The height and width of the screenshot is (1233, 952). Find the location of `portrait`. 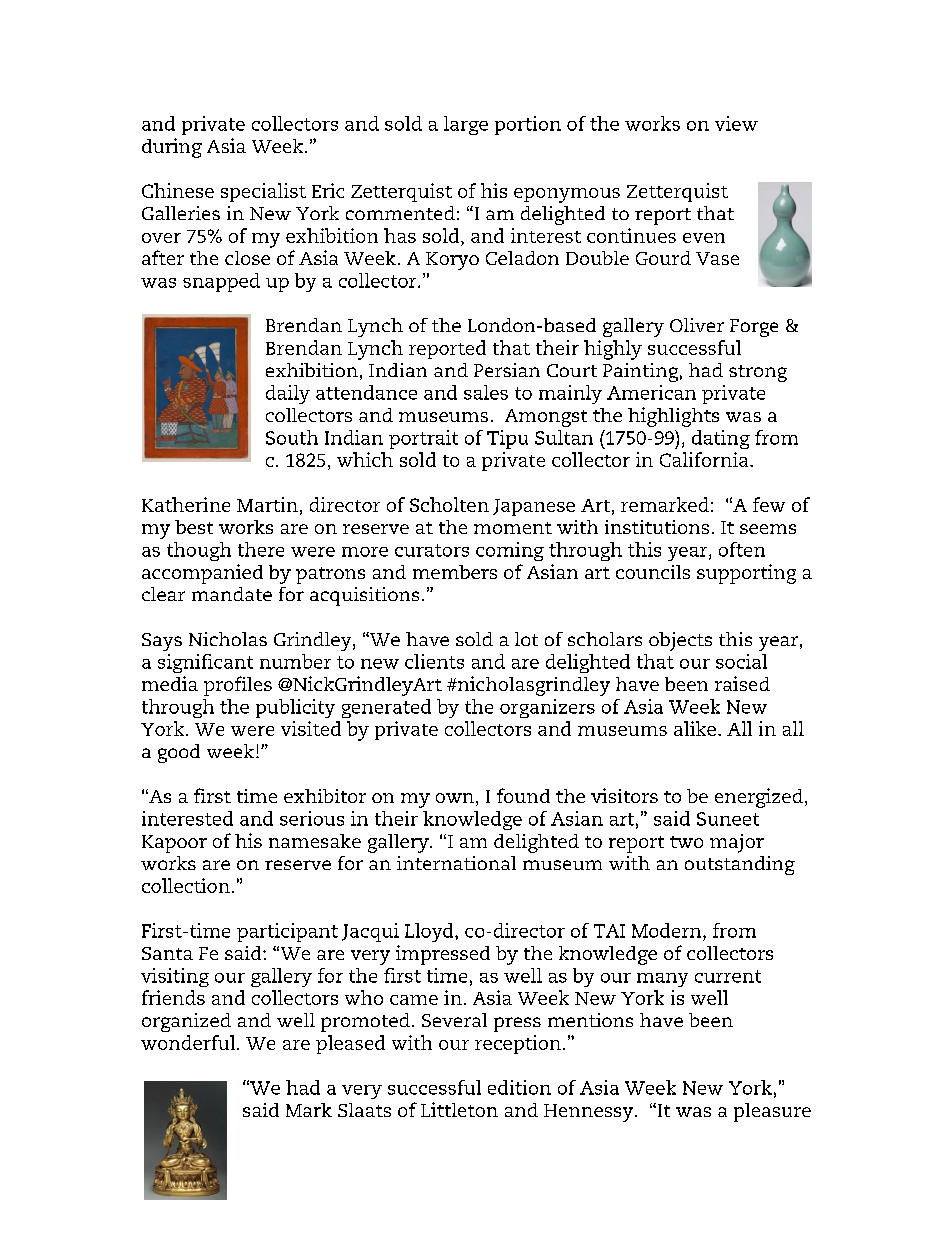

portrait is located at coordinates (423, 439).
